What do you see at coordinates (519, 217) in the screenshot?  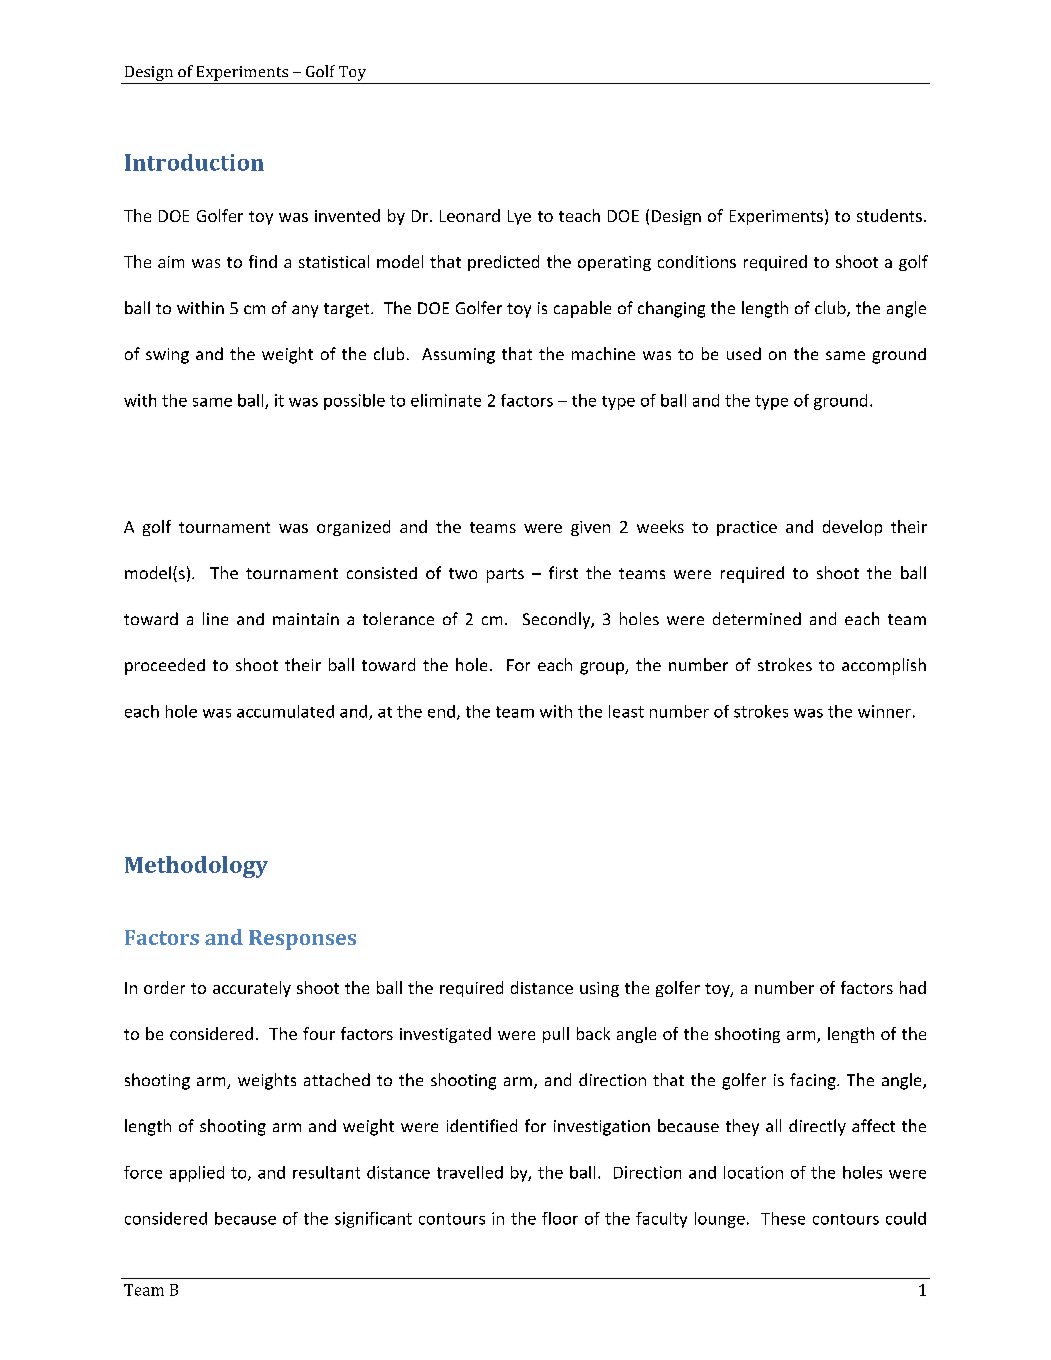 I see `Lye` at bounding box center [519, 217].
